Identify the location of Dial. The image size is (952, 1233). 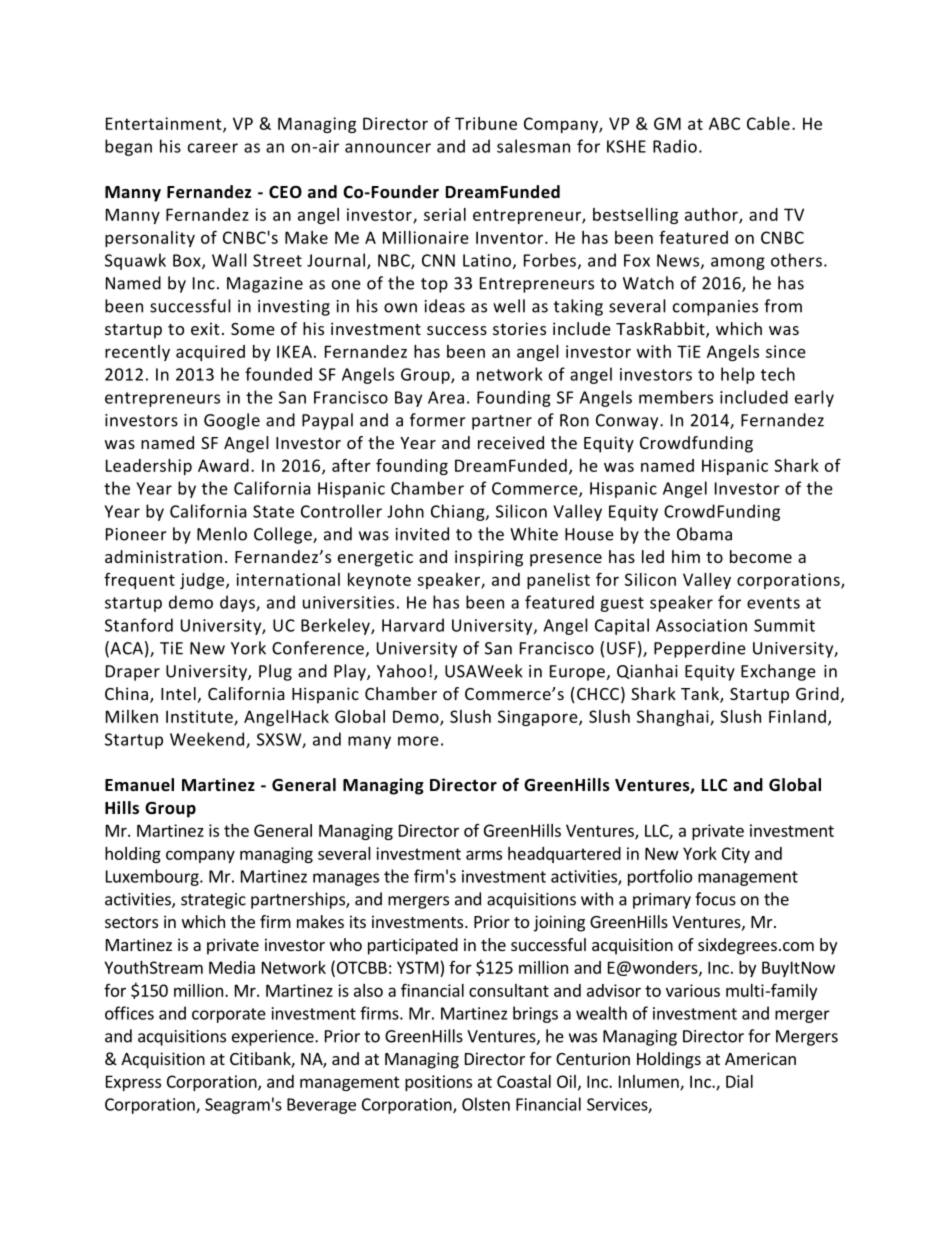
(739, 1081).
